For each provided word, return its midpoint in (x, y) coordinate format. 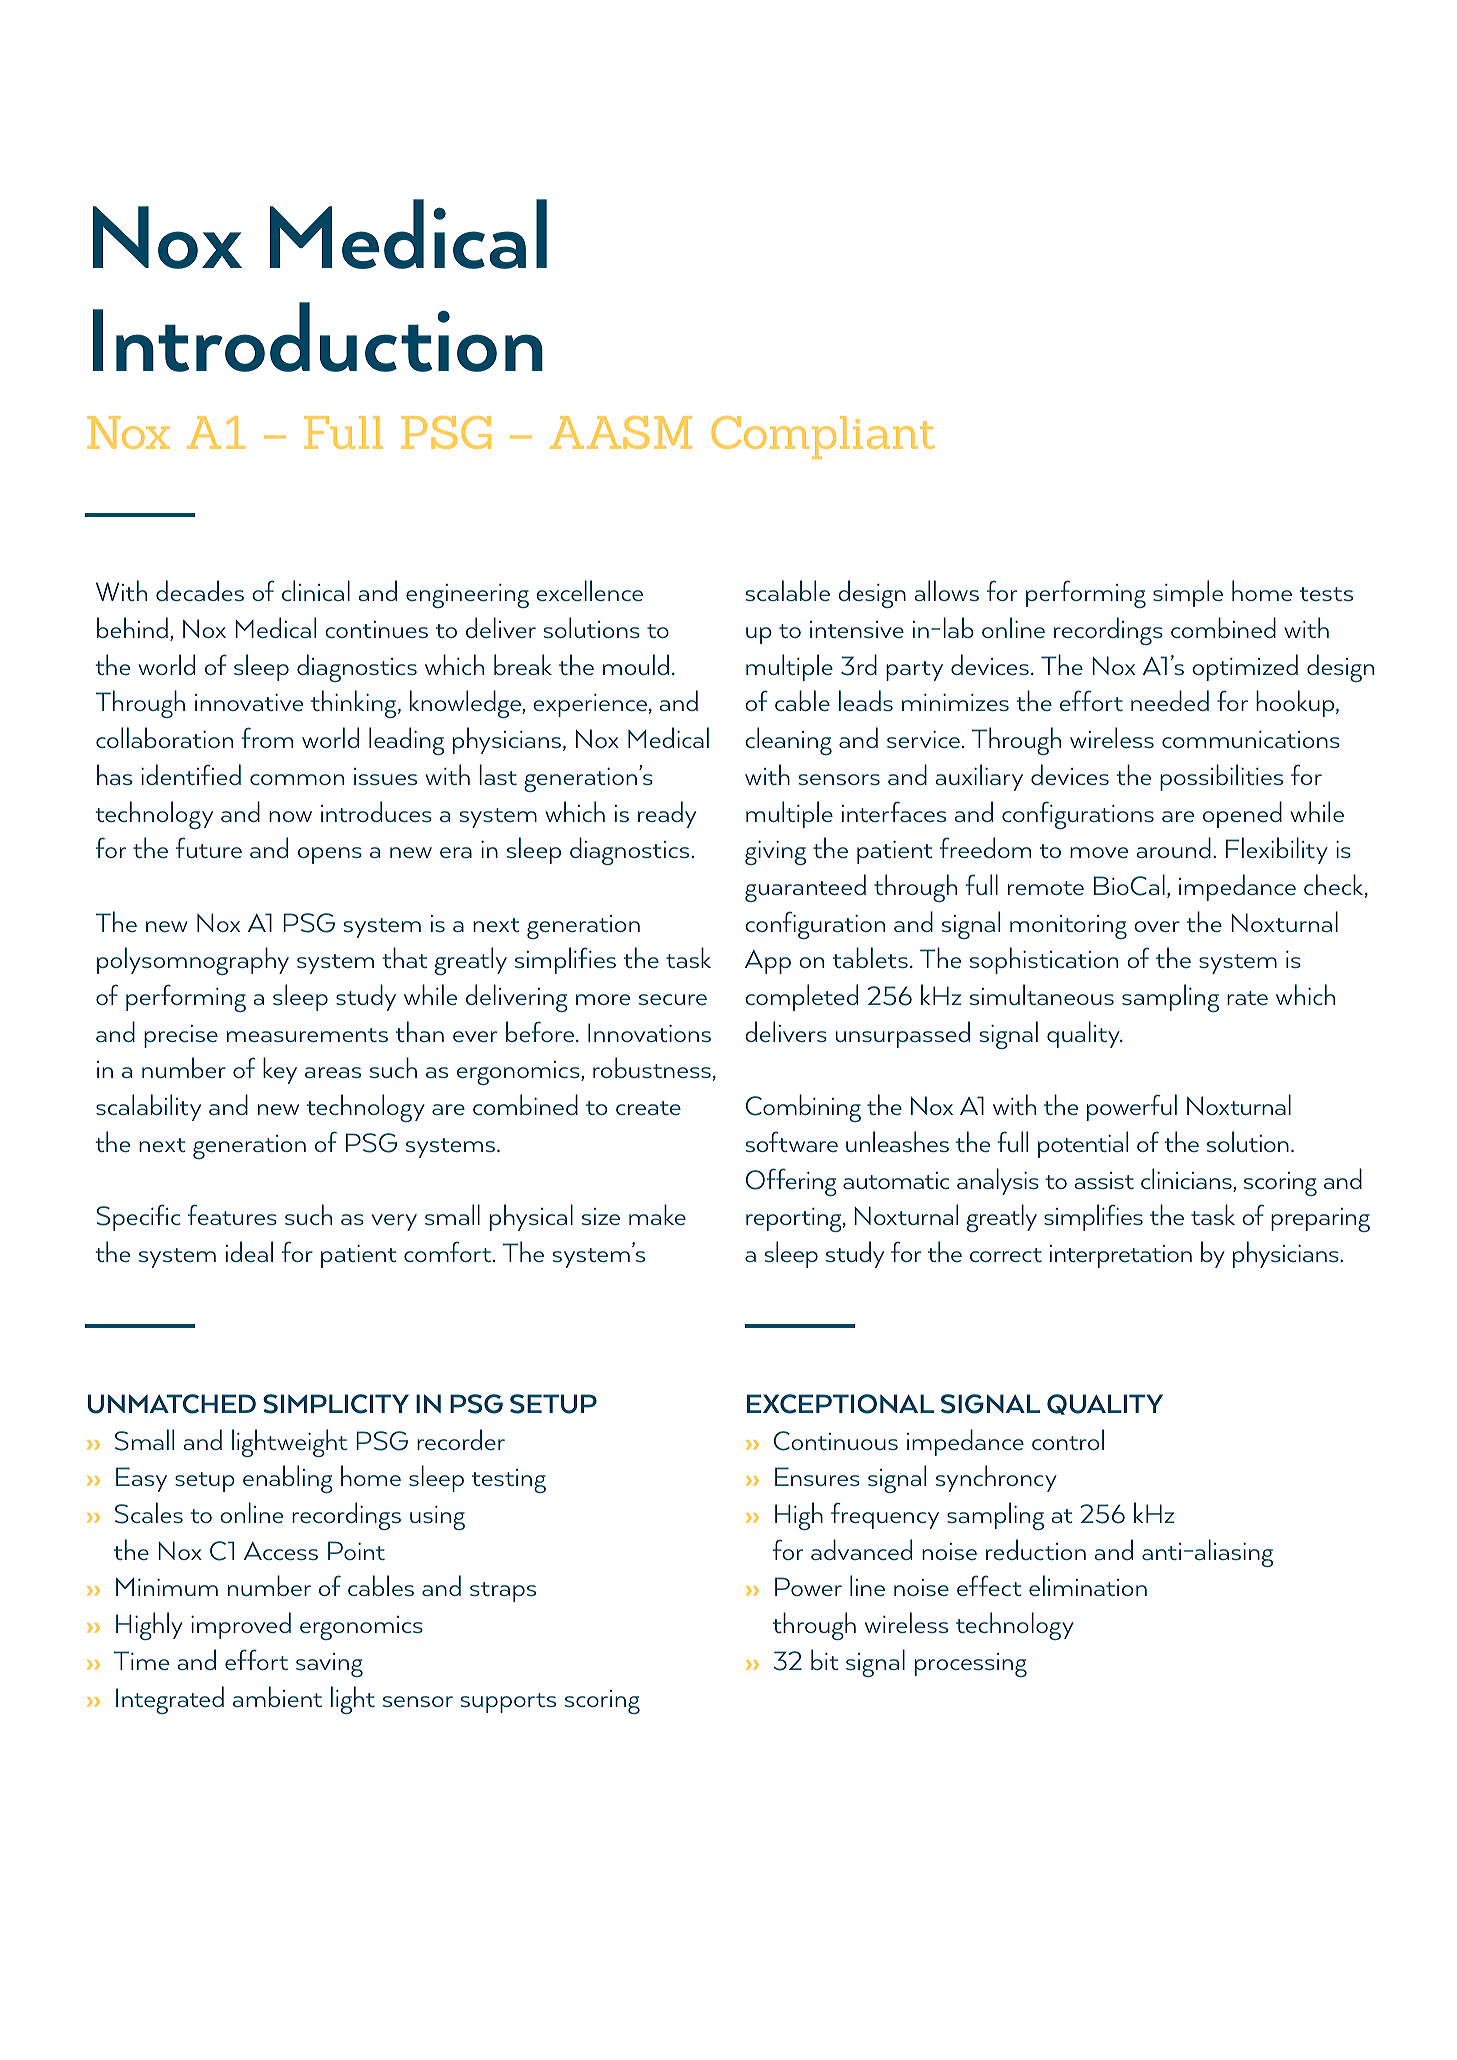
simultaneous (1042, 995)
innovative (249, 703)
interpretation (1121, 1256)
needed (1170, 701)
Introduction (318, 337)
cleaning (788, 741)
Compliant (823, 437)
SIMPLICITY (336, 1404)
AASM (621, 432)
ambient (277, 1696)
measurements (307, 1035)
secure (673, 1000)
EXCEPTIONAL (840, 1404)
